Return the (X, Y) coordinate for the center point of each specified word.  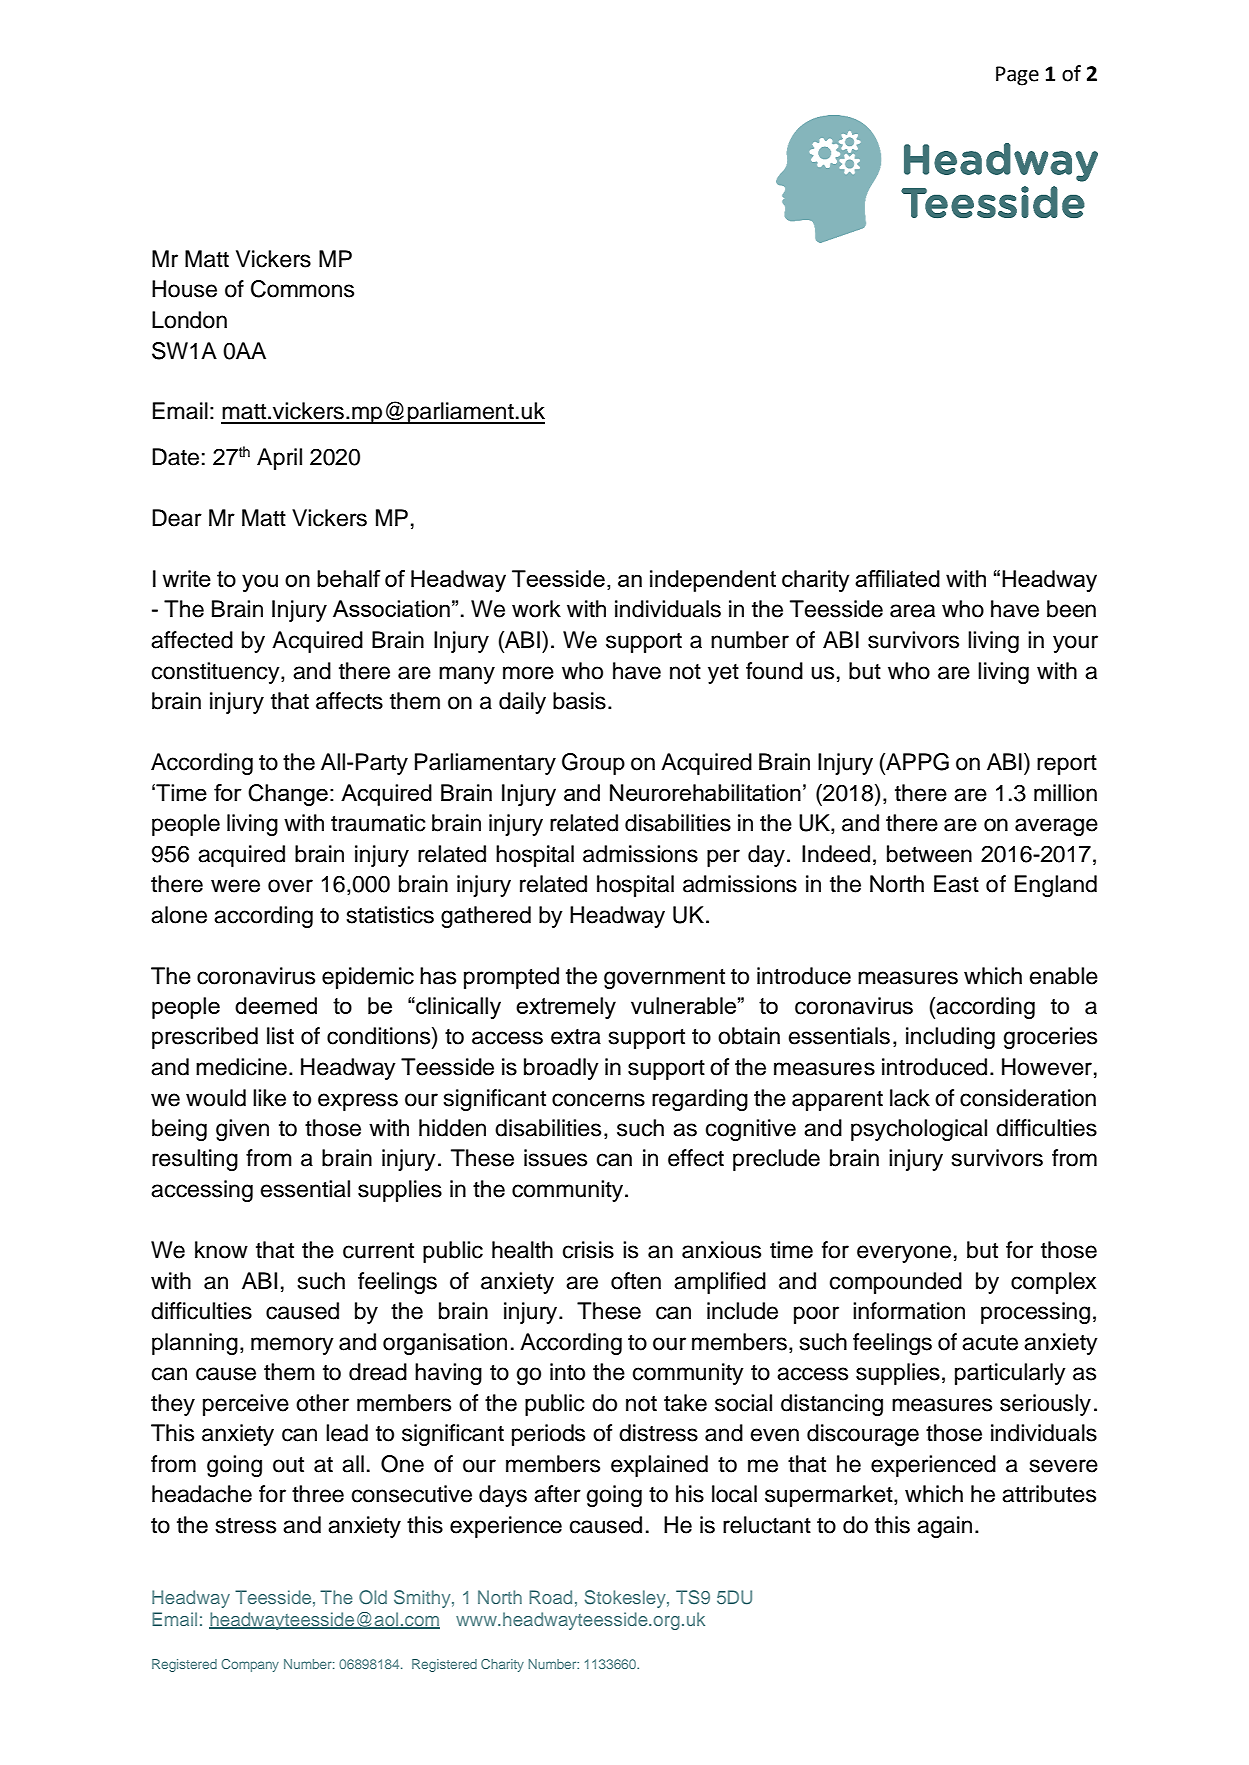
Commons (302, 289)
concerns (598, 1100)
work (536, 609)
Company (250, 1665)
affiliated (897, 578)
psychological (919, 1130)
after (557, 1494)
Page (1017, 76)
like (269, 1098)
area (912, 611)
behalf (349, 578)
